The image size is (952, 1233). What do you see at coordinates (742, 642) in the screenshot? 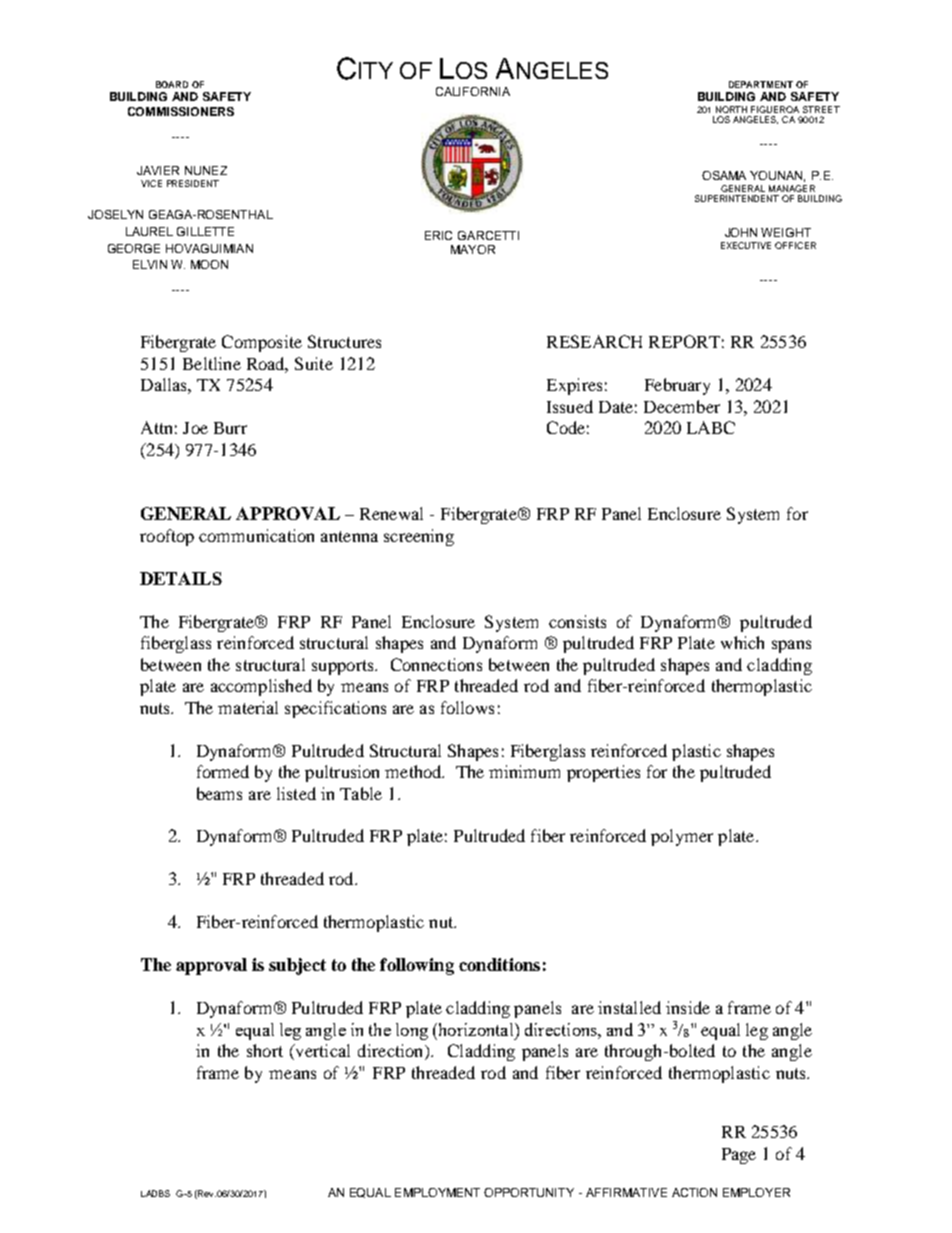
I see `which` at bounding box center [742, 642].
